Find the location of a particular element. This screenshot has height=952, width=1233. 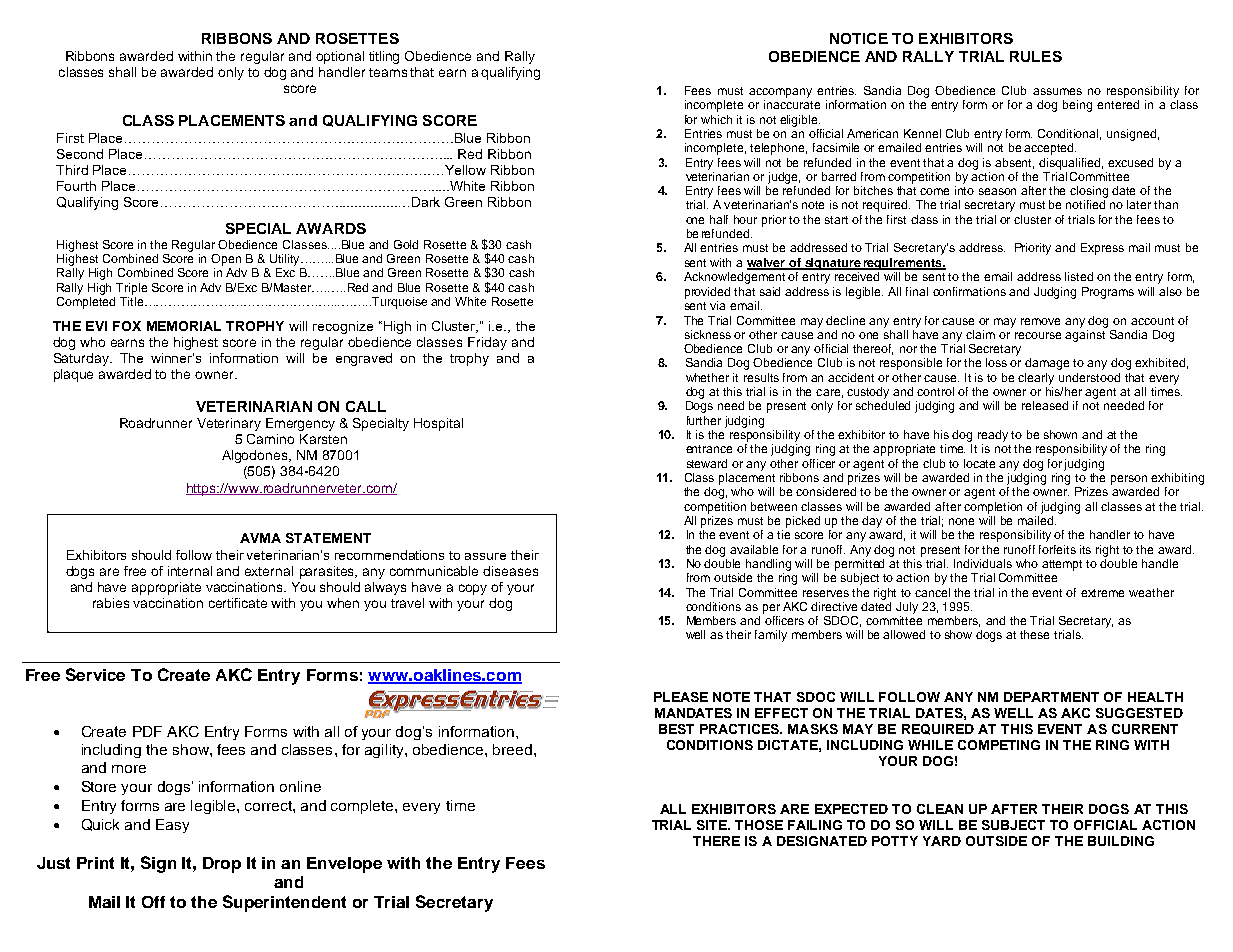

MEMORIAL is located at coordinates (184, 326).
